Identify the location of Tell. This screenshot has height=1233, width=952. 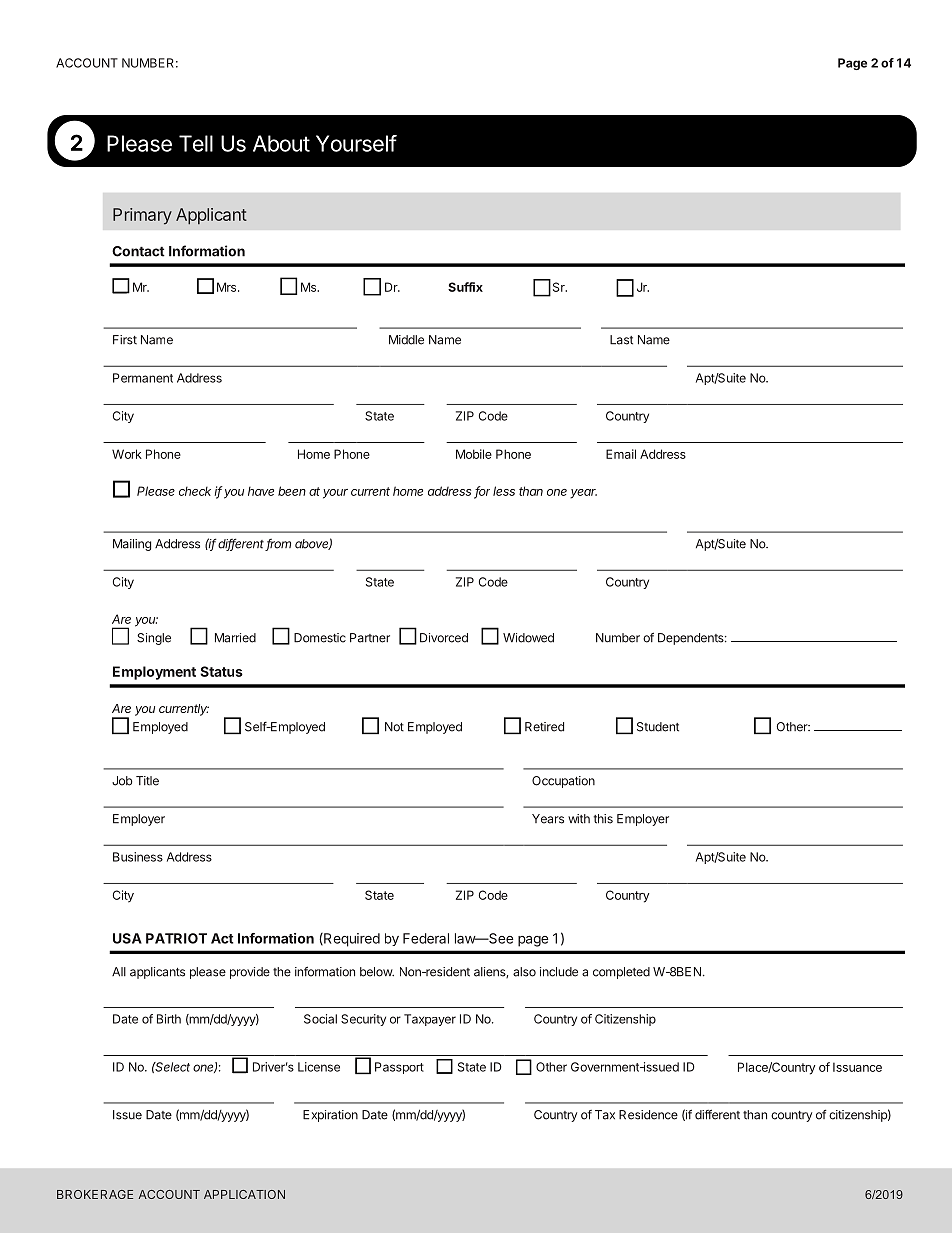
(196, 143).
